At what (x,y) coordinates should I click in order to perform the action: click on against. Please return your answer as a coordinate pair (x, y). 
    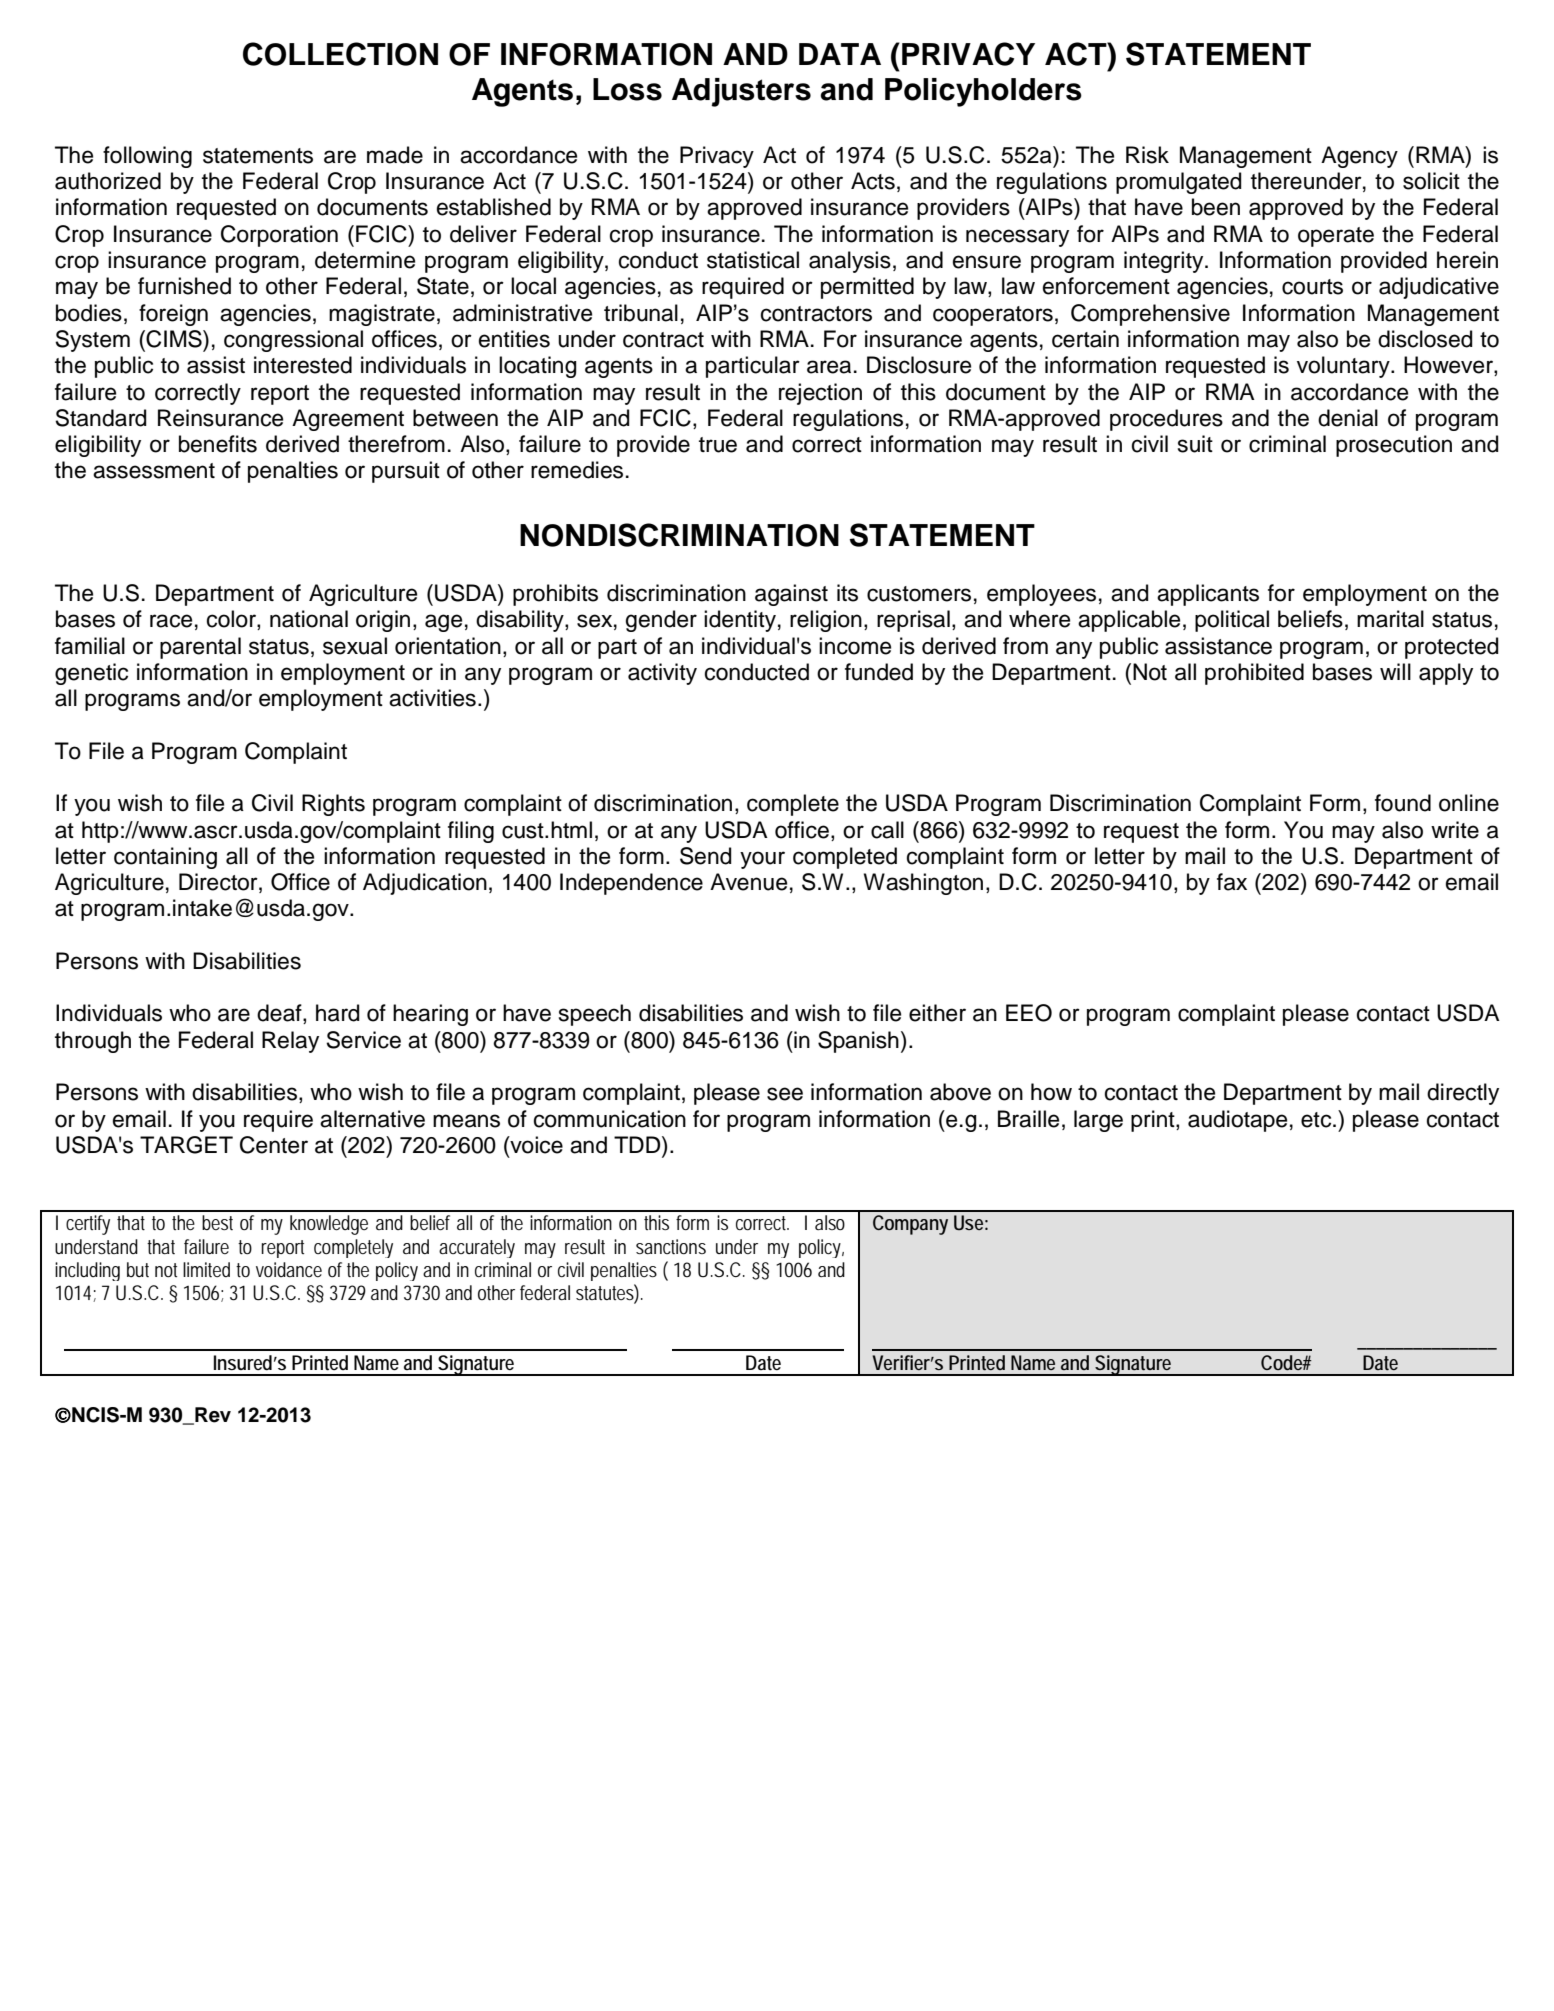
    Looking at the image, I should click on (791, 595).
